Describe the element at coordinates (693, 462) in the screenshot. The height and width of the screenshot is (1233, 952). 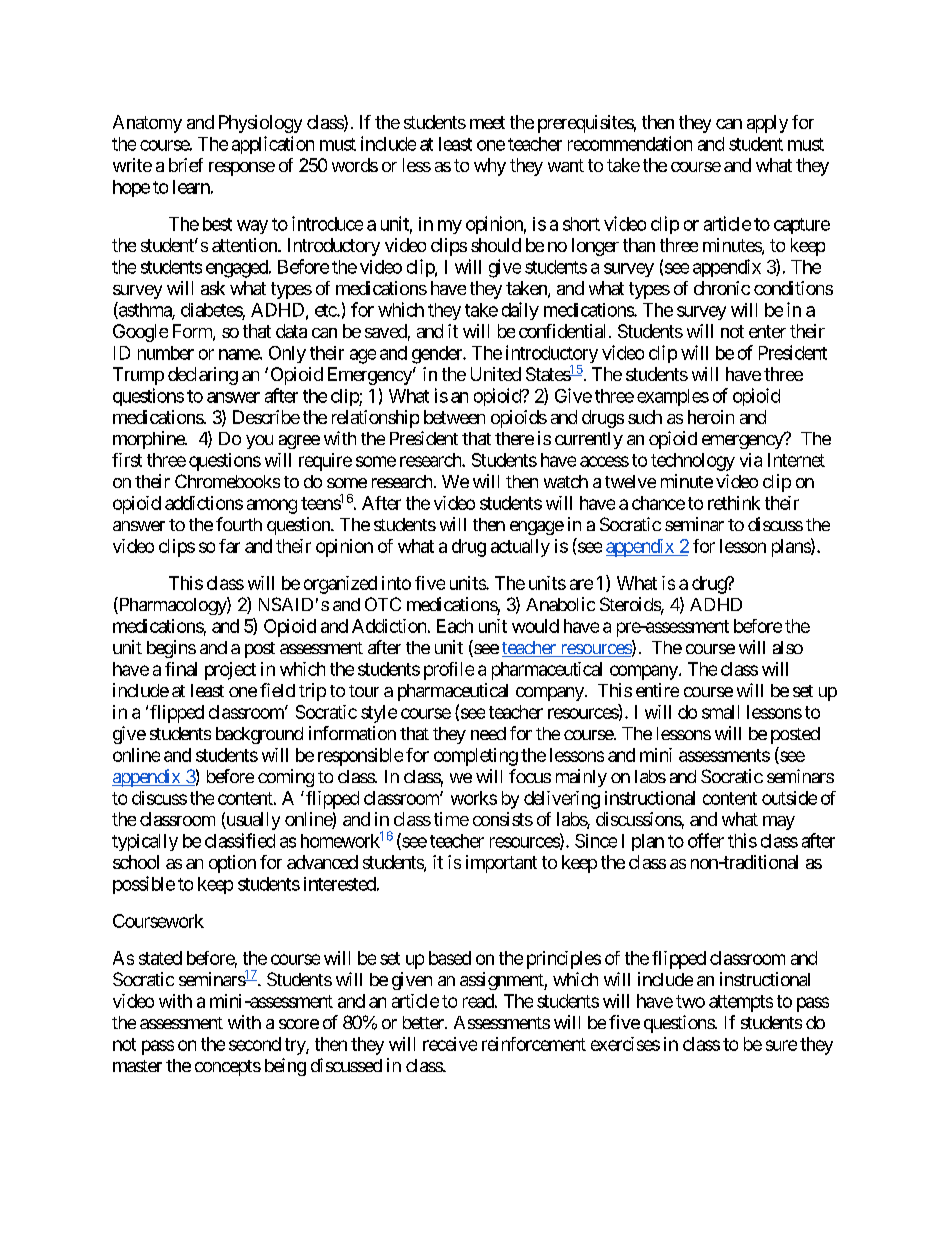
I see `technology` at that location.
